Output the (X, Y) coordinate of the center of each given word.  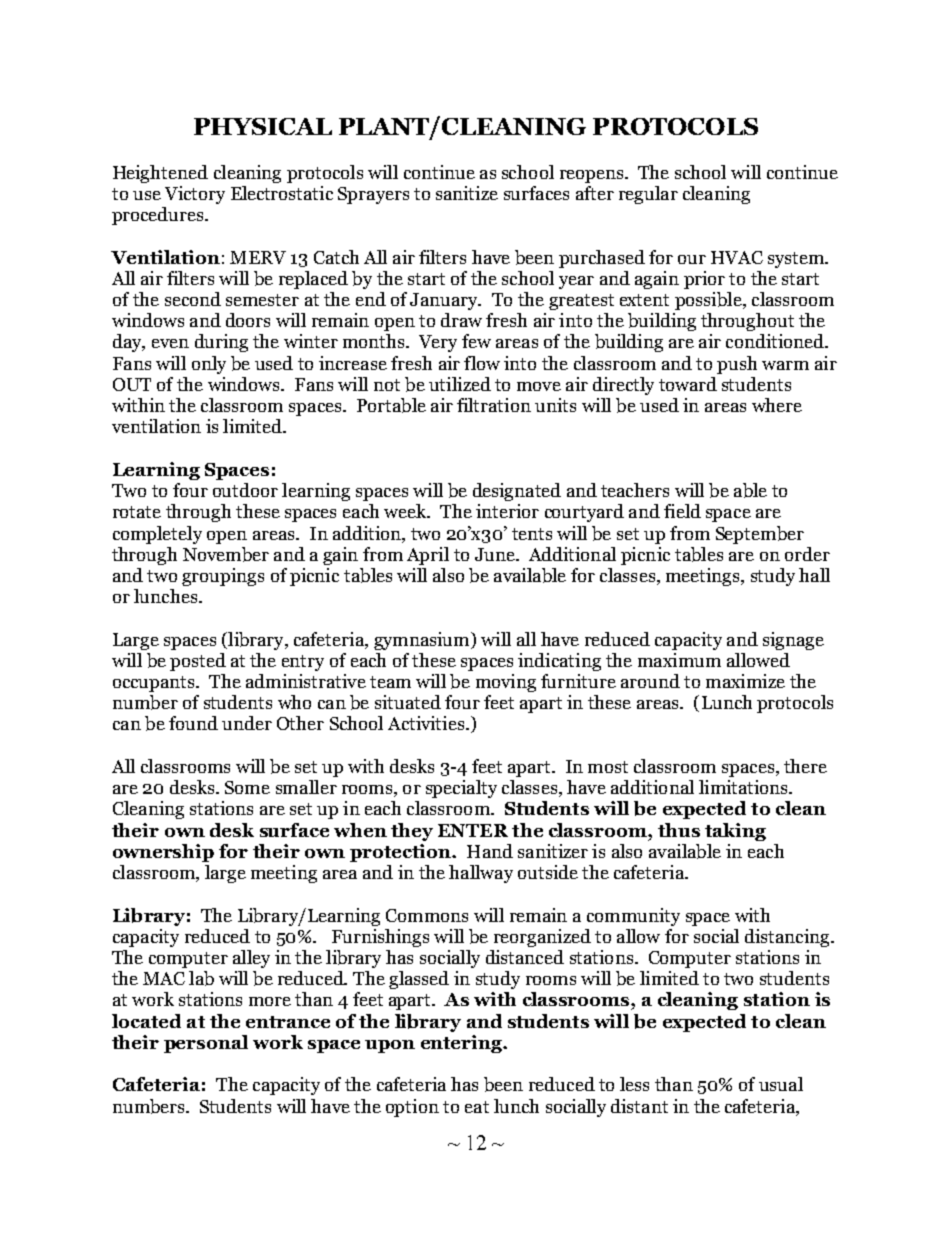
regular (648, 195)
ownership (163, 853)
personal (206, 1044)
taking (735, 832)
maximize (745, 681)
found (193, 723)
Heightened (160, 174)
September (760, 535)
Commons (427, 915)
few (476, 341)
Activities (427, 723)
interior (507, 511)
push (737, 365)
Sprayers (373, 195)
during (221, 343)
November (226, 554)
